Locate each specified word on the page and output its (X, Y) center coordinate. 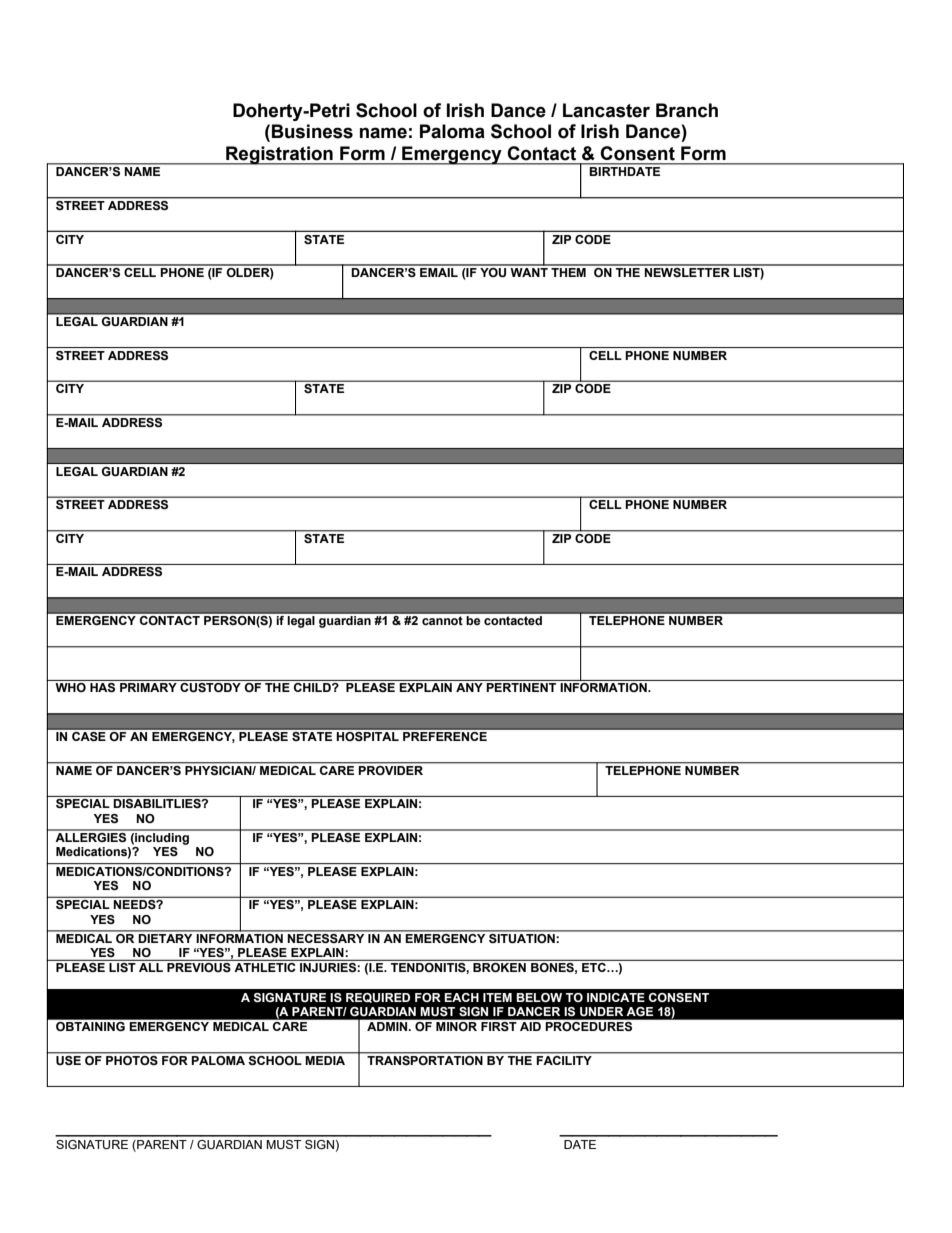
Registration (279, 155)
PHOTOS (132, 1059)
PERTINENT (521, 687)
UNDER (601, 1011)
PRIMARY (148, 687)
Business (312, 131)
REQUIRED (378, 998)
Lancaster (606, 110)
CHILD (313, 687)
